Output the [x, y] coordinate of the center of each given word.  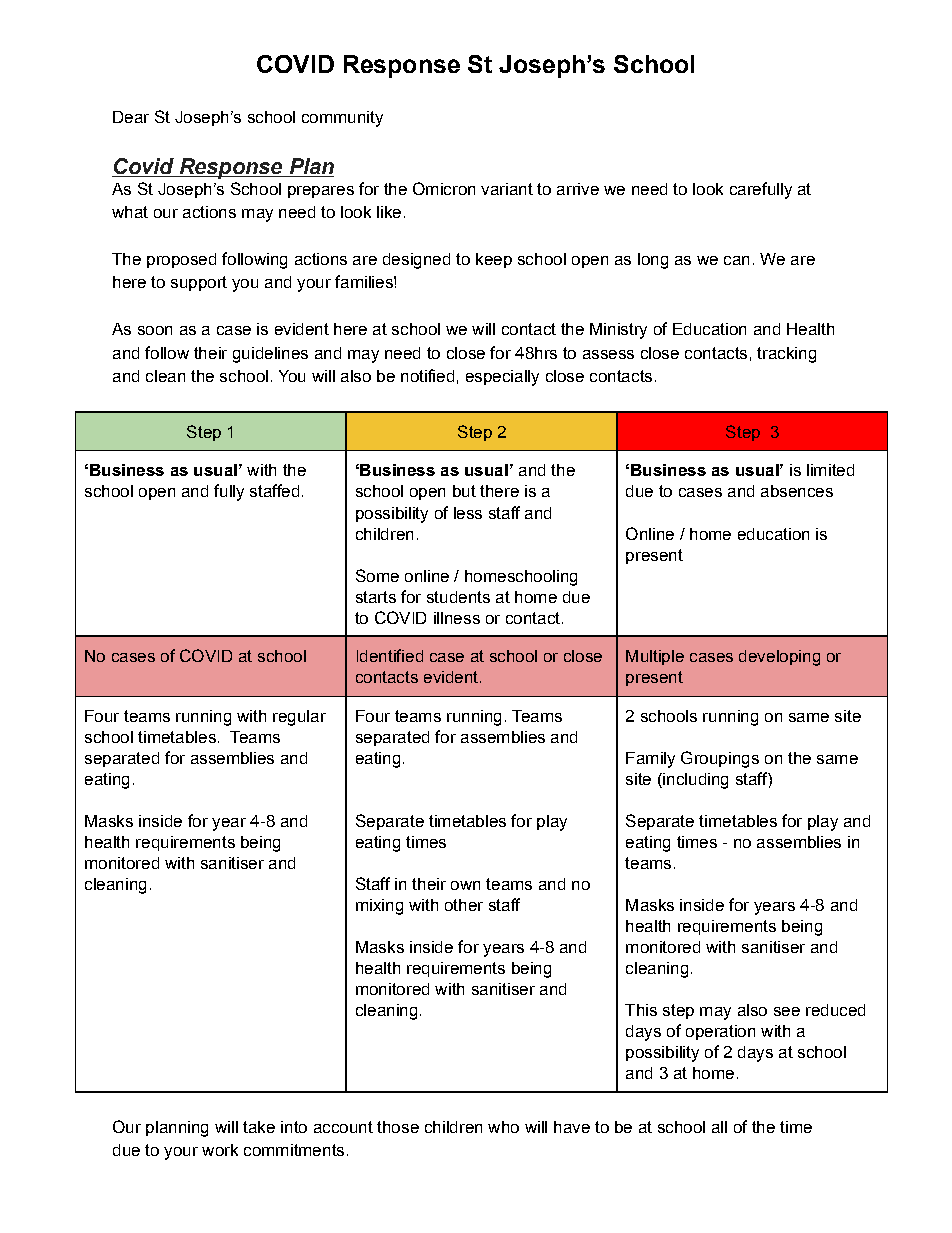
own [465, 885]
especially [502, 378]
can [736, 260]
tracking [786, 355]
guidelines [270, 355]
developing [779, 658]
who [503, 1127]
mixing [379, 907]
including [694, 781]
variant [507, 189]
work [220, 1150]
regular [299, 718]
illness [457, 618]
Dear [131, 117]
